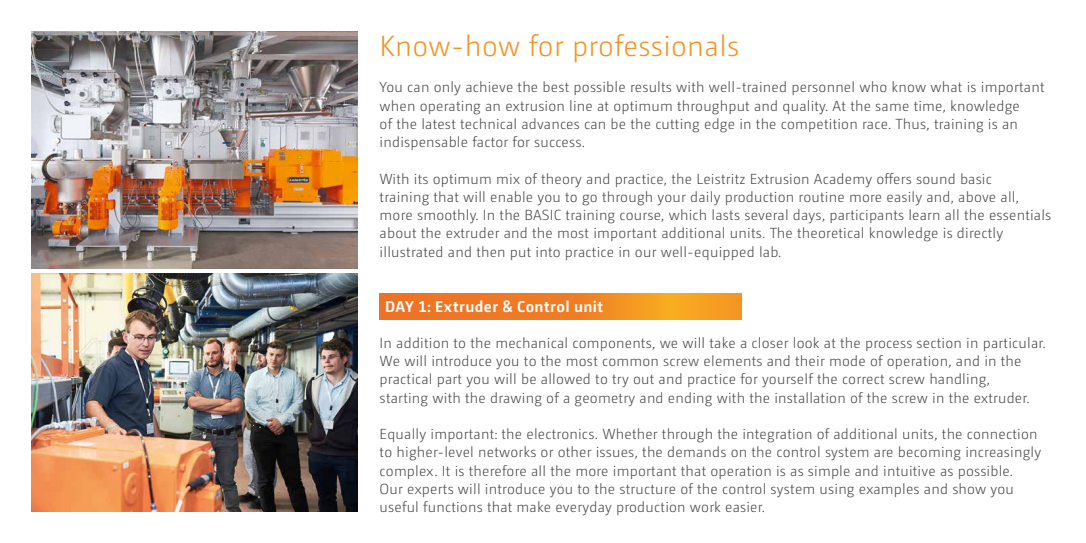 This page has height=543, width=1086. Describe the element at coordinates (946, 86) in the page. I see `what` at that location.
